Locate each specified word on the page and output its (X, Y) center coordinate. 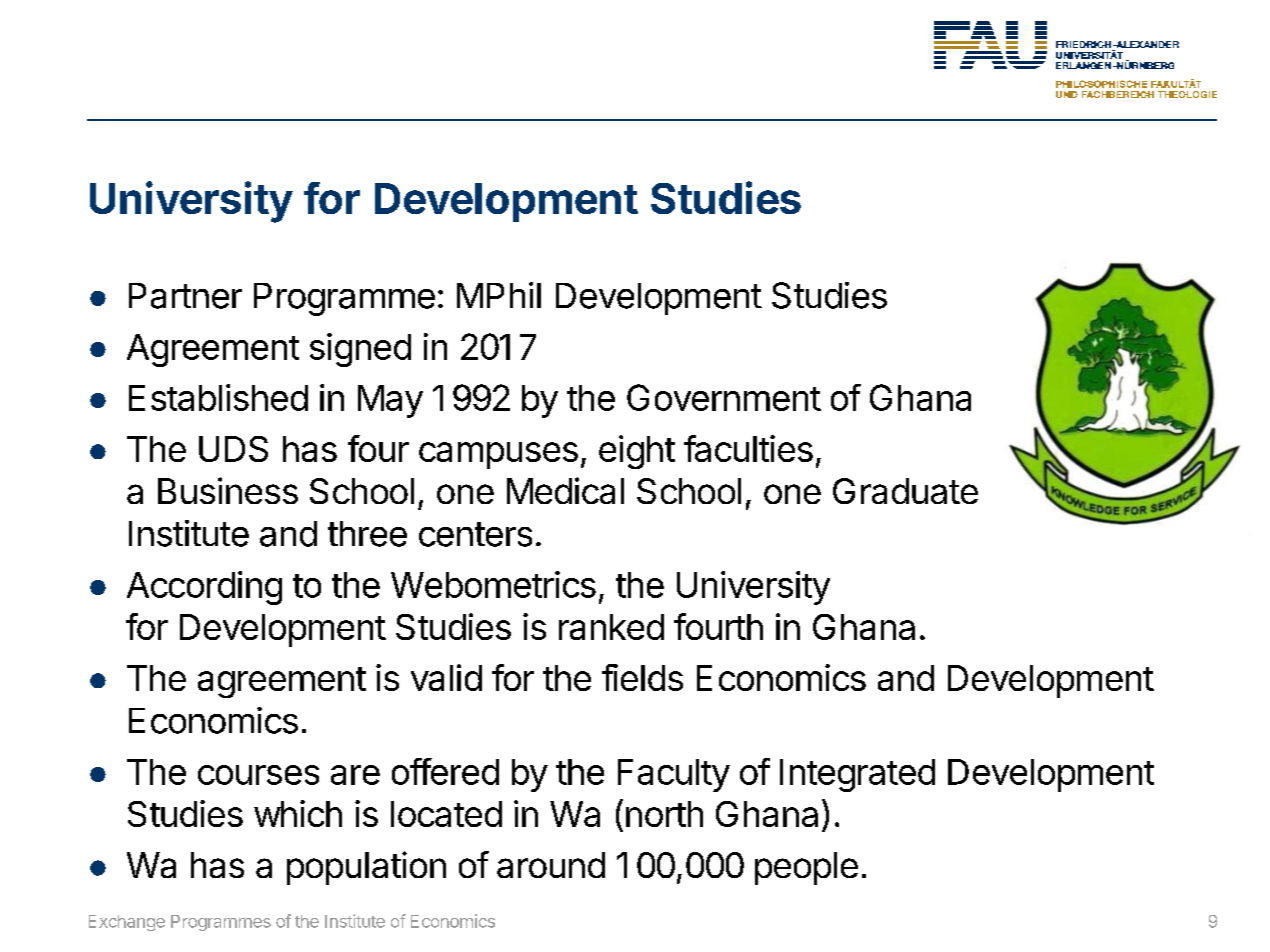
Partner (185, 296)
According (204, 588)
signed (360, 350)
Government (724, 397)
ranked (611, 627)
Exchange (127, 923)
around (551, 865)
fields (642, 677)
